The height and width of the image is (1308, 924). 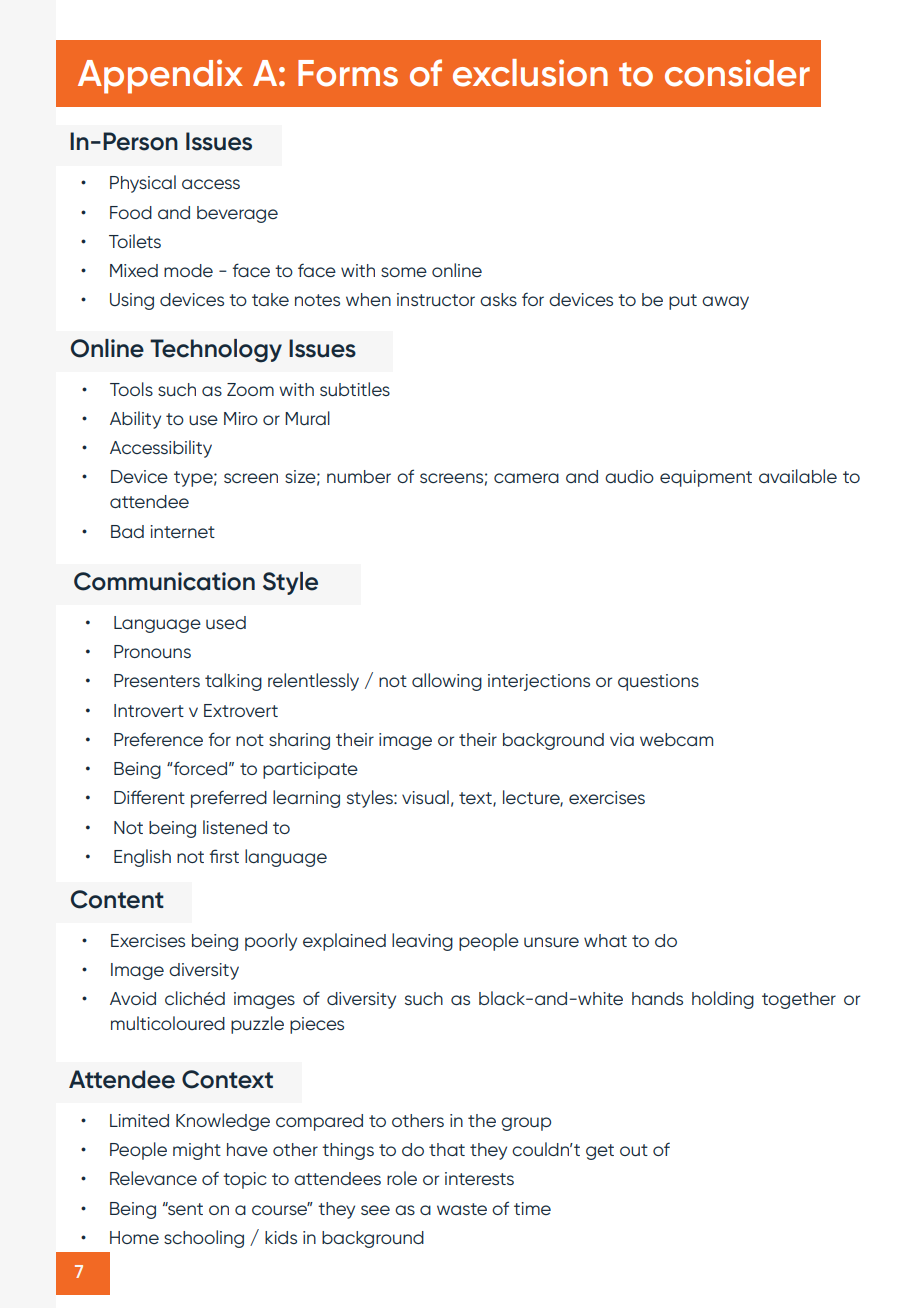 I want to click on Appendix, so click(x=160, y=76).
